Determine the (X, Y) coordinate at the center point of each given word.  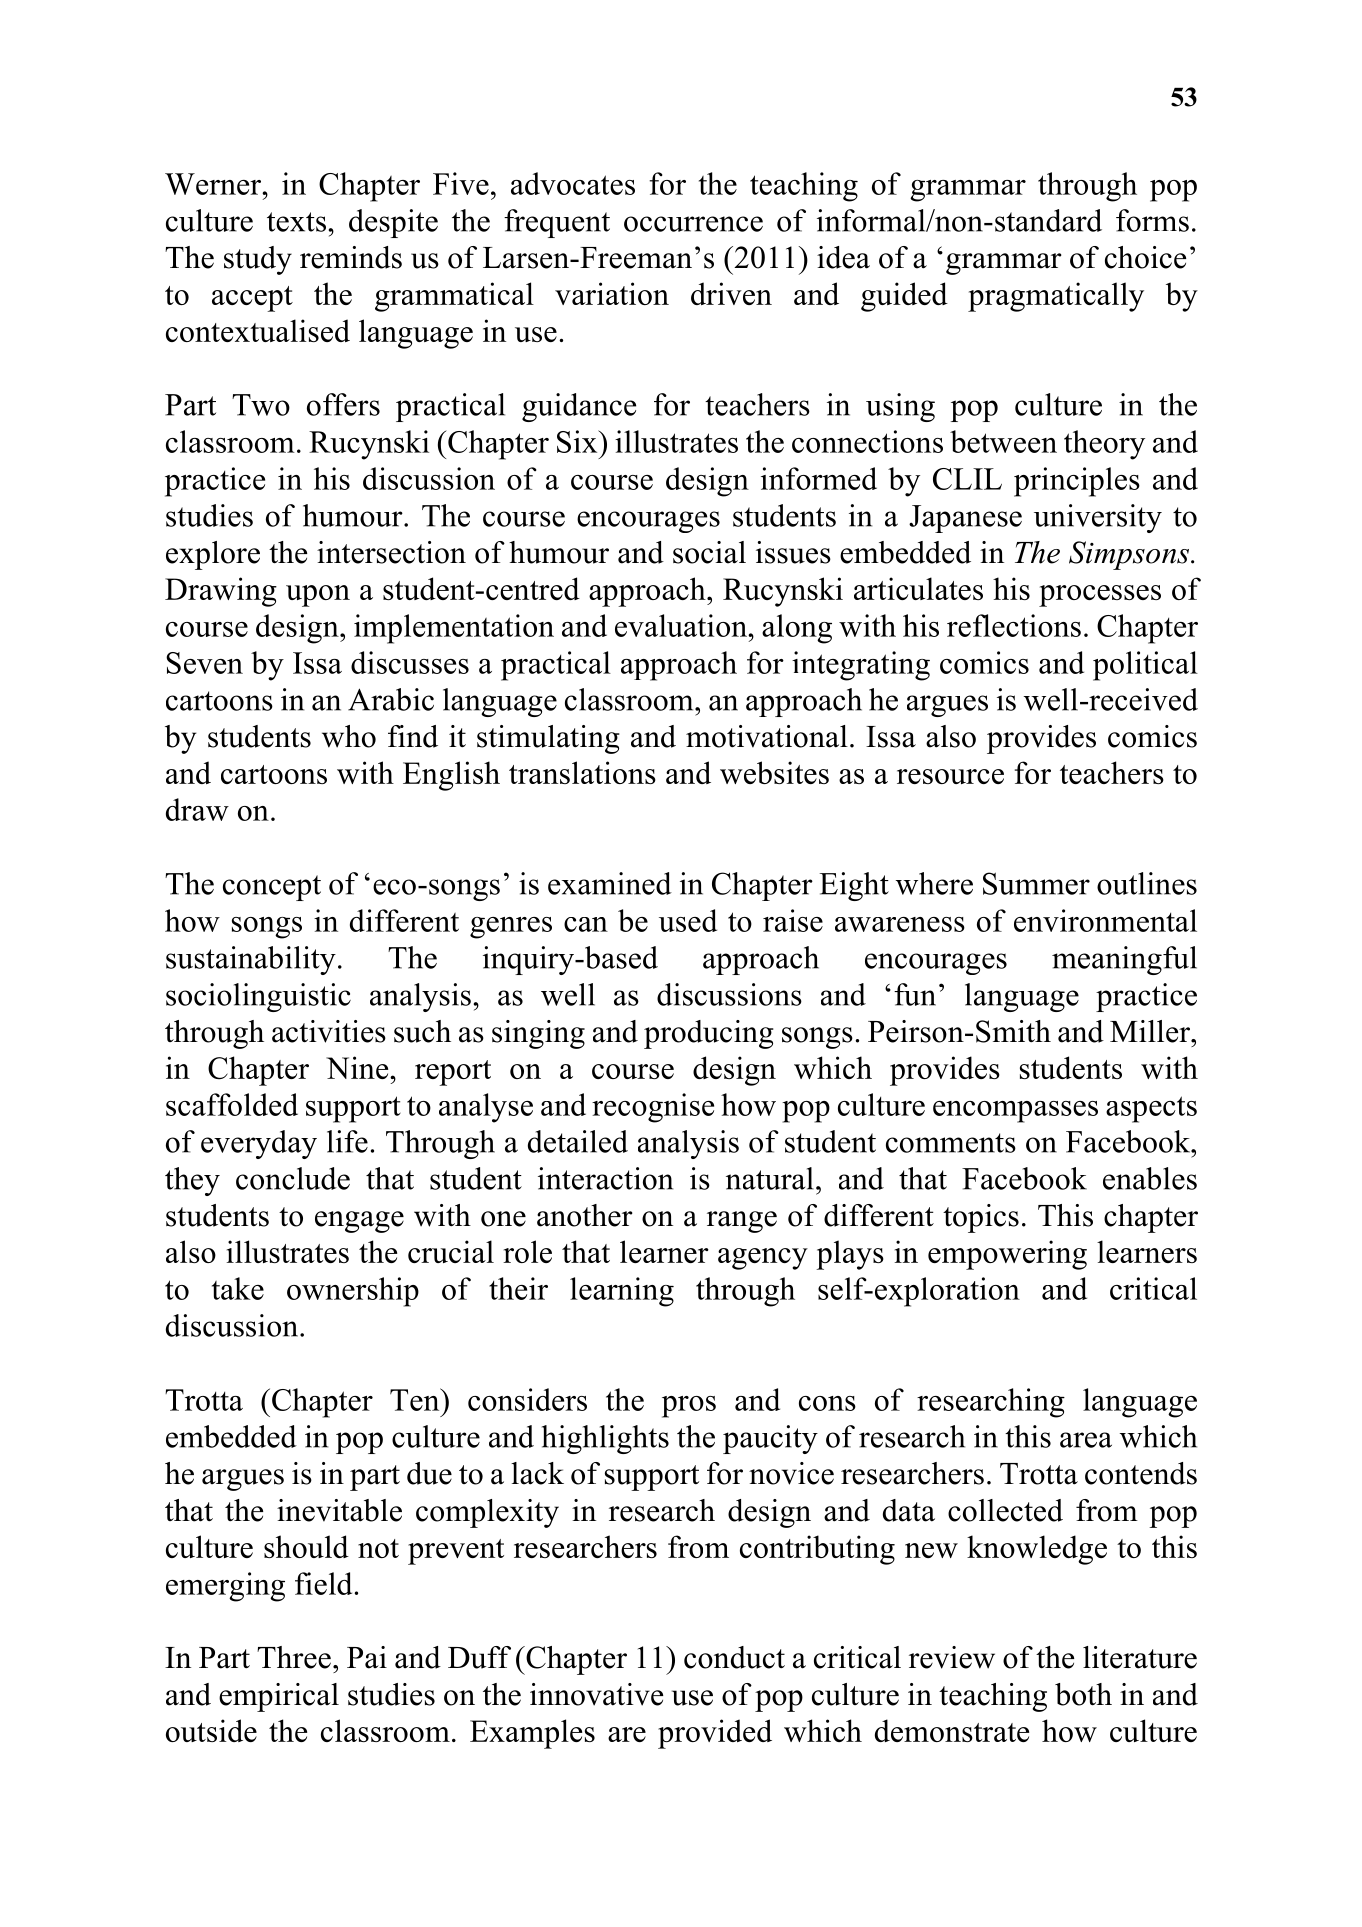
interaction (605, 1178)
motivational (767, 736)
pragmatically (1056, 297)
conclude (293, 1178)
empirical (279, 1697)
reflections (1014, 625)
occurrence (693, 224)
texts (296, 222)
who (349, 736)
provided (715, 1734)
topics (981, 1218)
